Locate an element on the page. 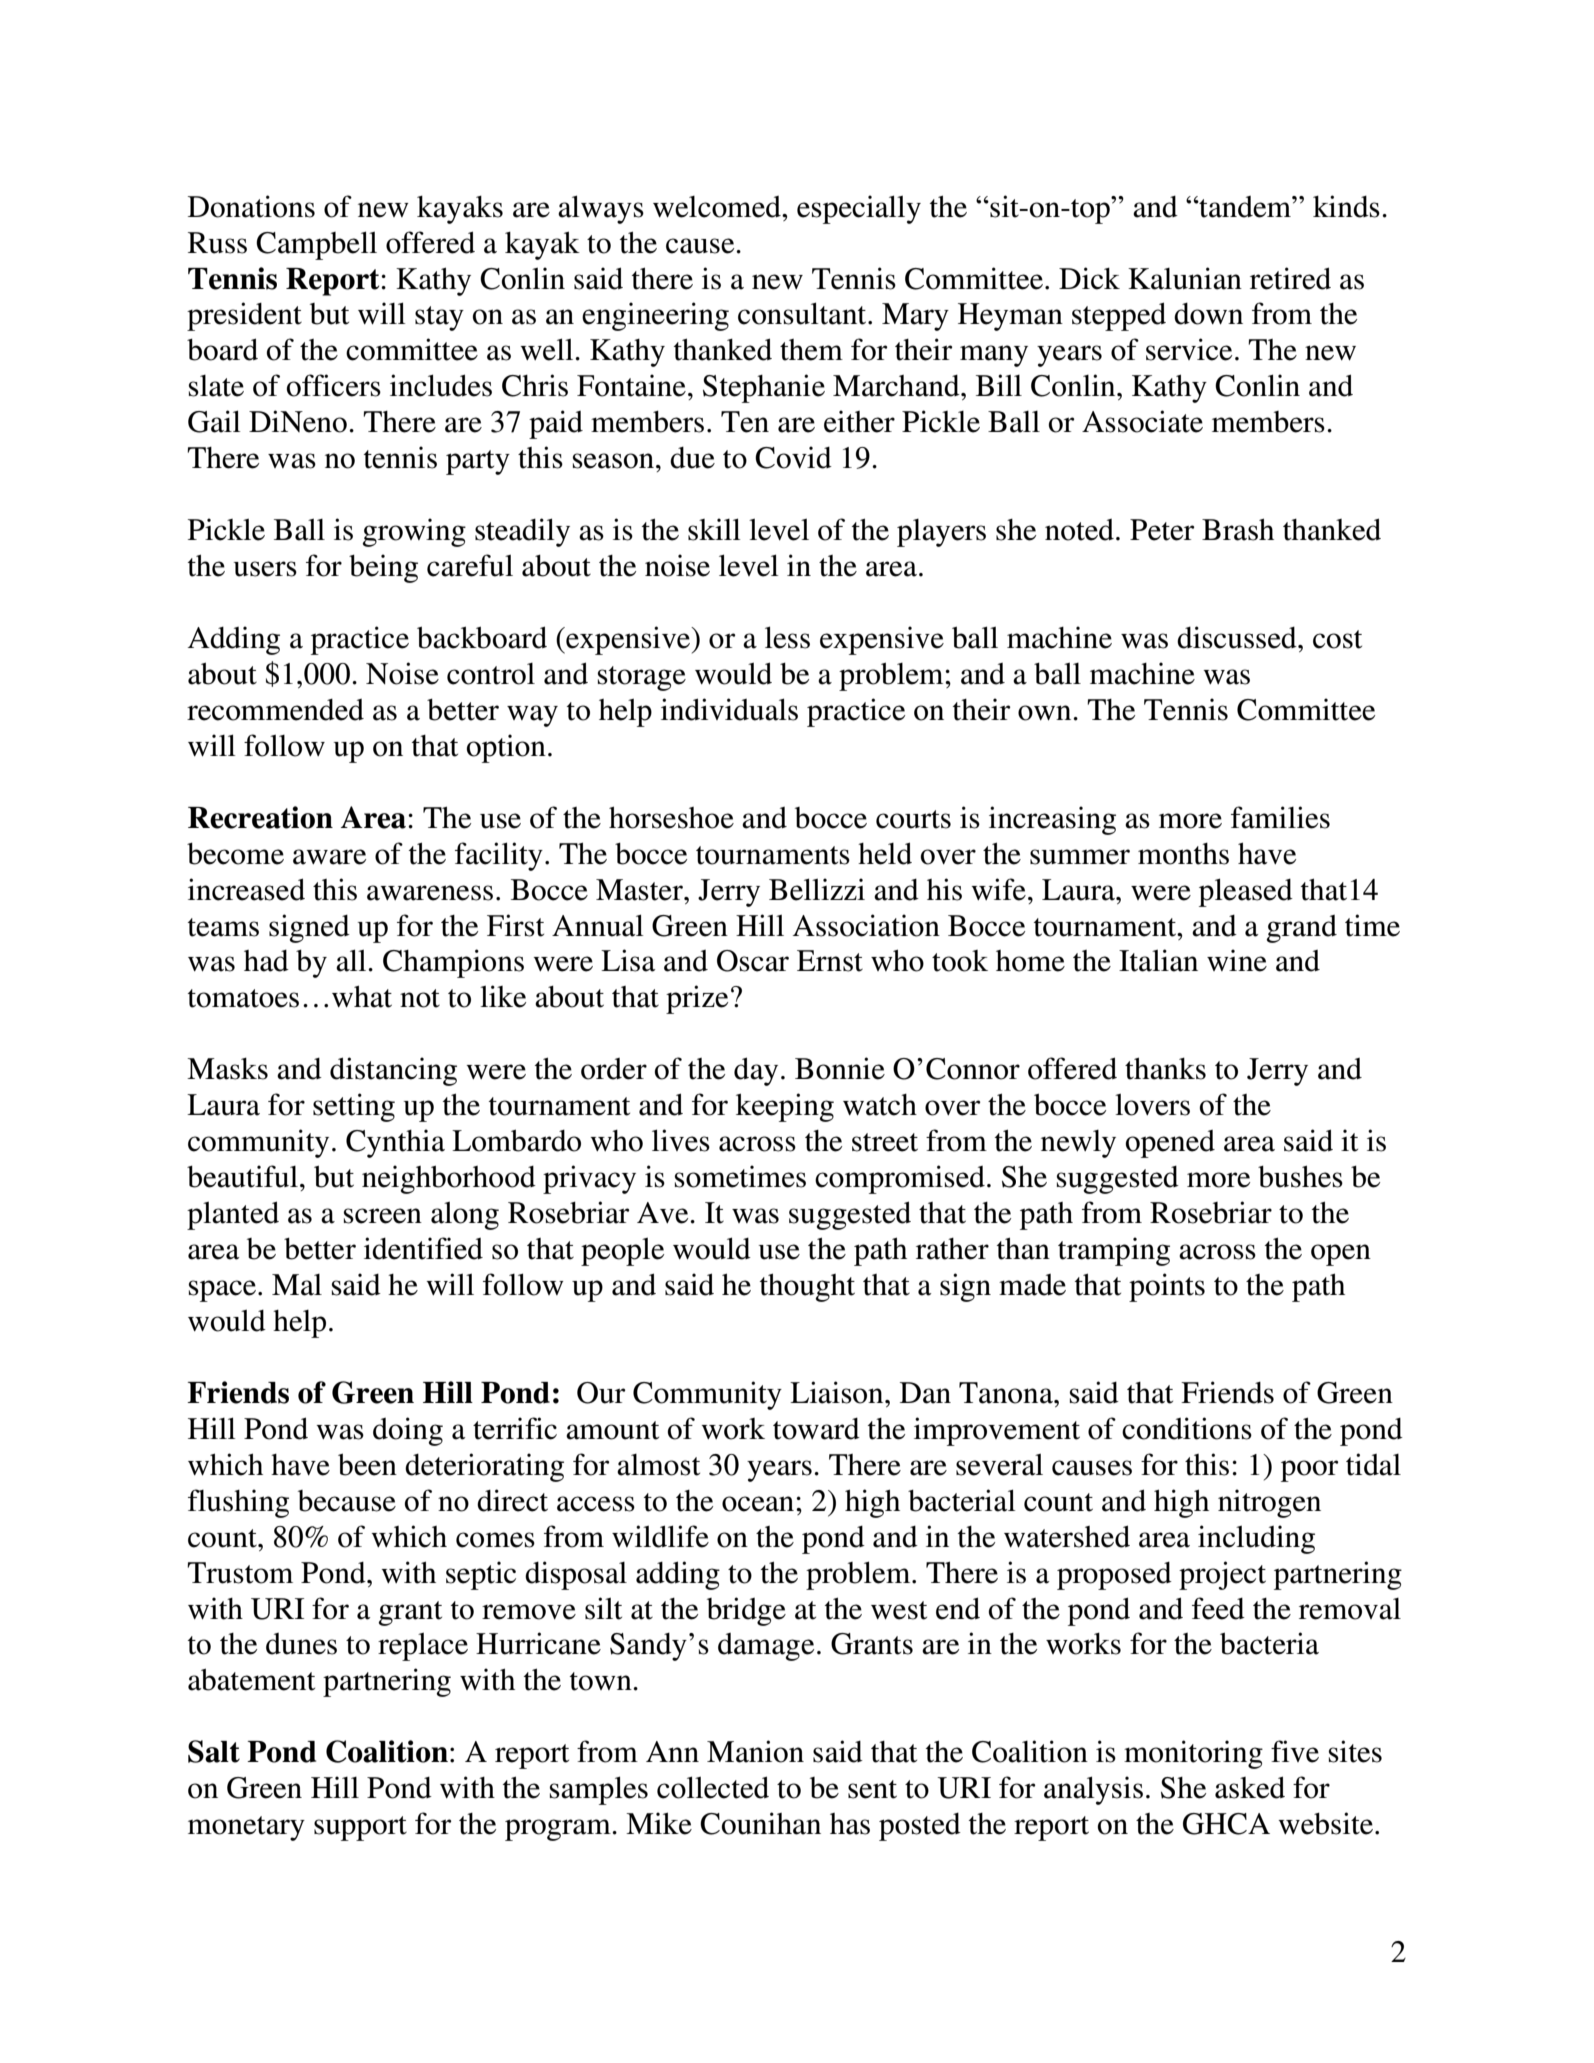  sent is located at coordinates (872, 1789).
